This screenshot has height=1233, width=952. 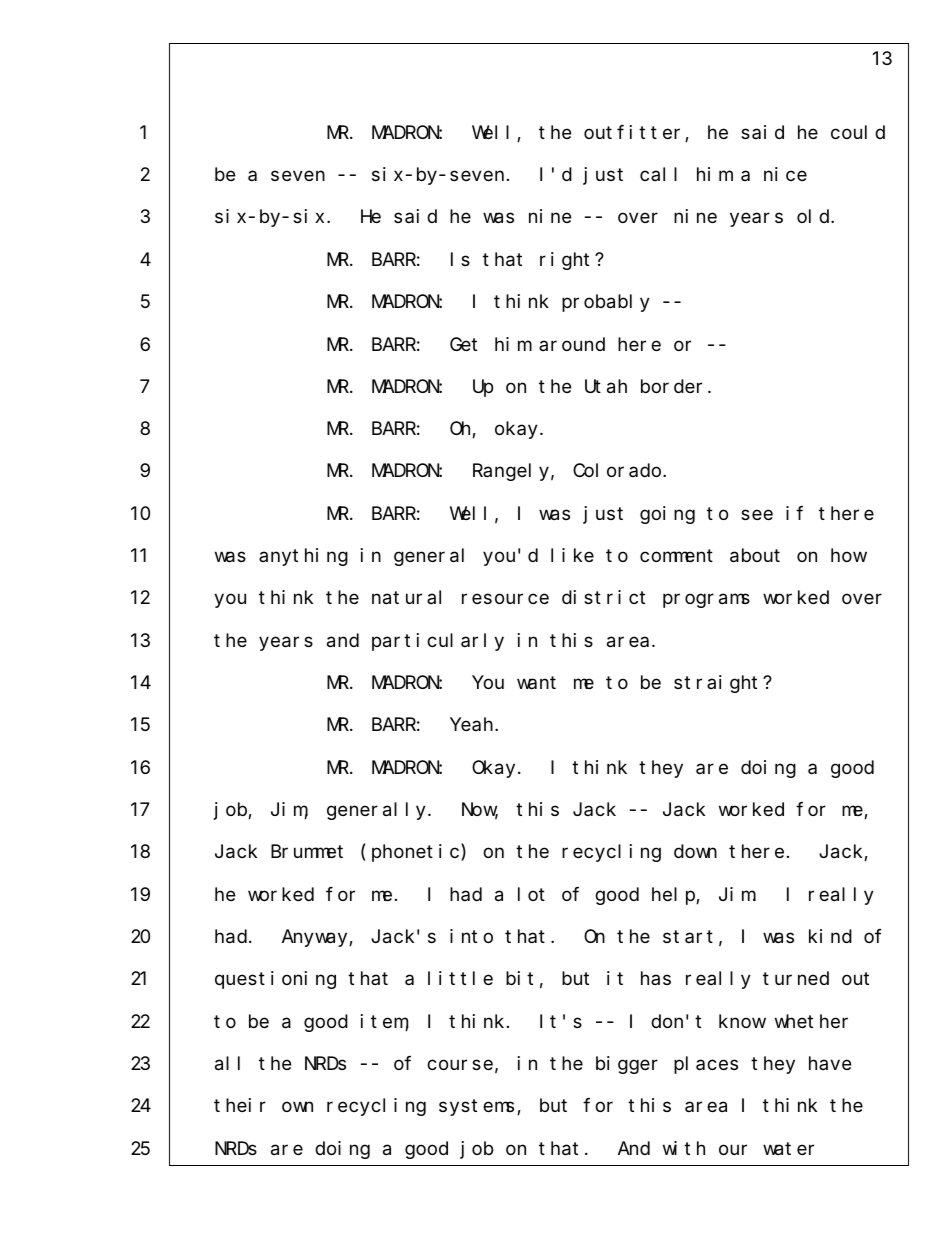 I want to click on anything, so click(x=303, y=557).
